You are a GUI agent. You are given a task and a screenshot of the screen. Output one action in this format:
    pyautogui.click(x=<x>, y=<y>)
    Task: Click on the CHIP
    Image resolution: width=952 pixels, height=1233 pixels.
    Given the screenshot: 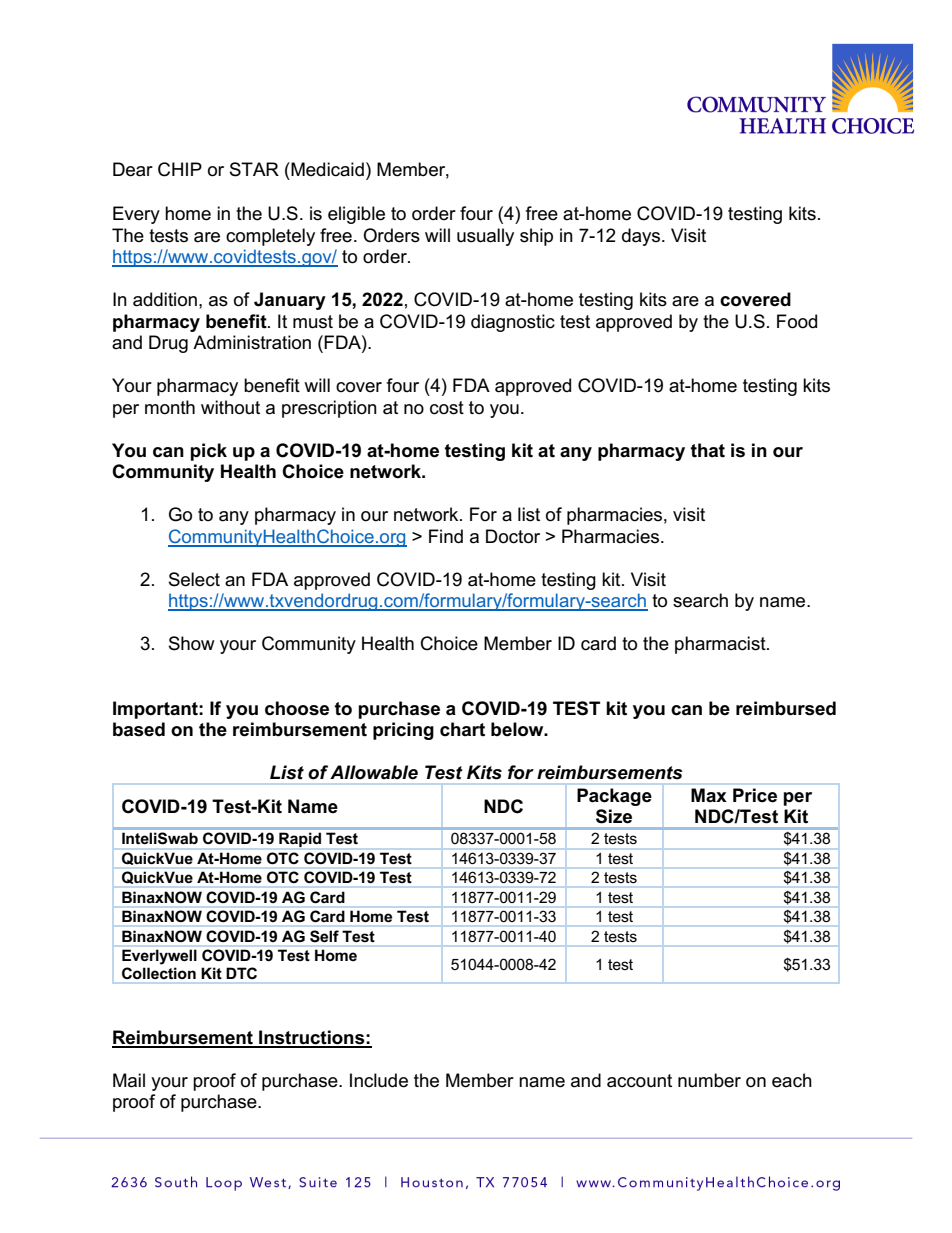 What is the action you would take?
    pyautogui.click(x=180, y=169)
